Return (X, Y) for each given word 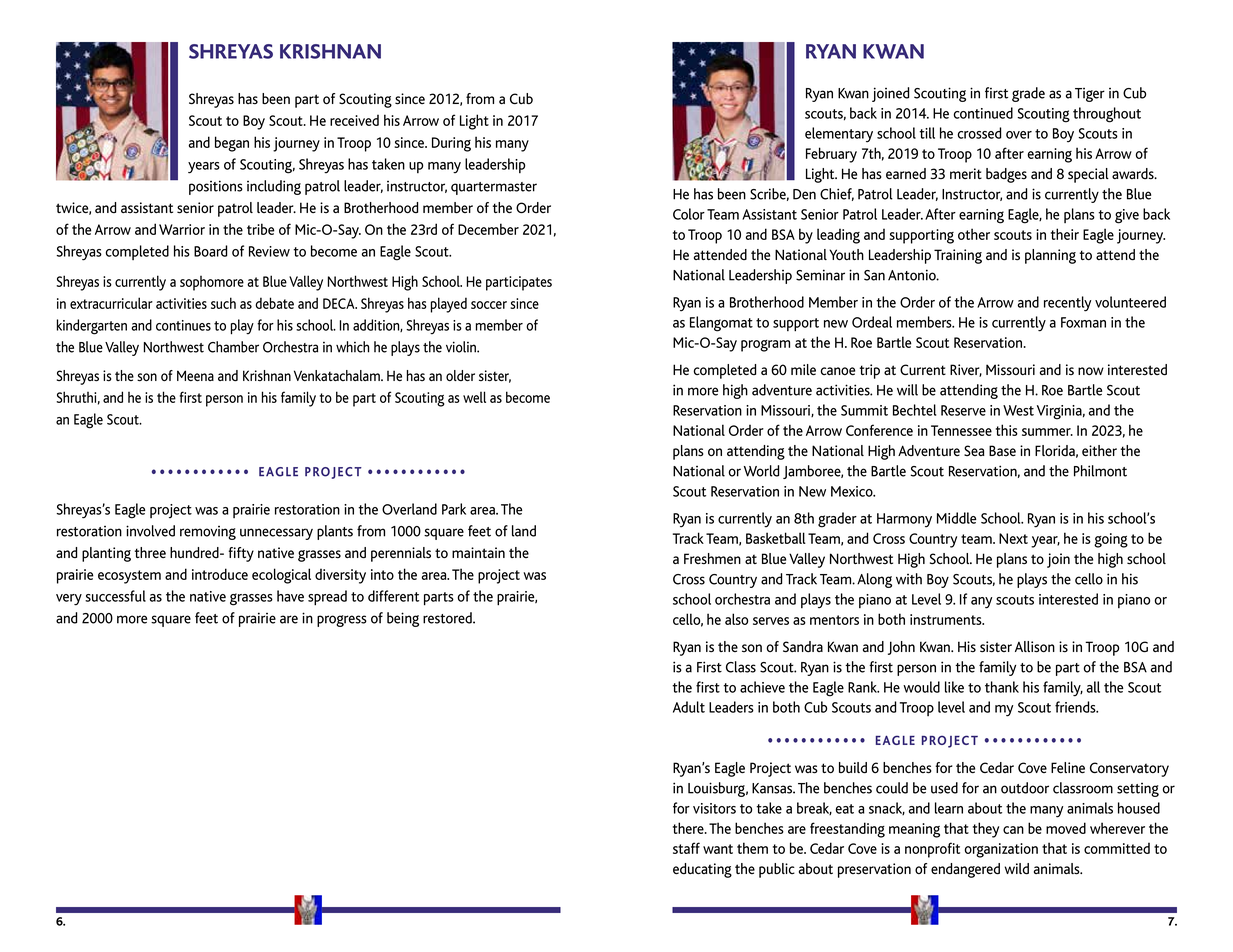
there (689, 828)
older (460, 375)
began (232, 144)
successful (115, 596)
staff (686, 848)
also (736, 619)
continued (983, 113)
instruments (947, 619)
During (451, 144)
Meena (195, 375)
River (966, 370)
